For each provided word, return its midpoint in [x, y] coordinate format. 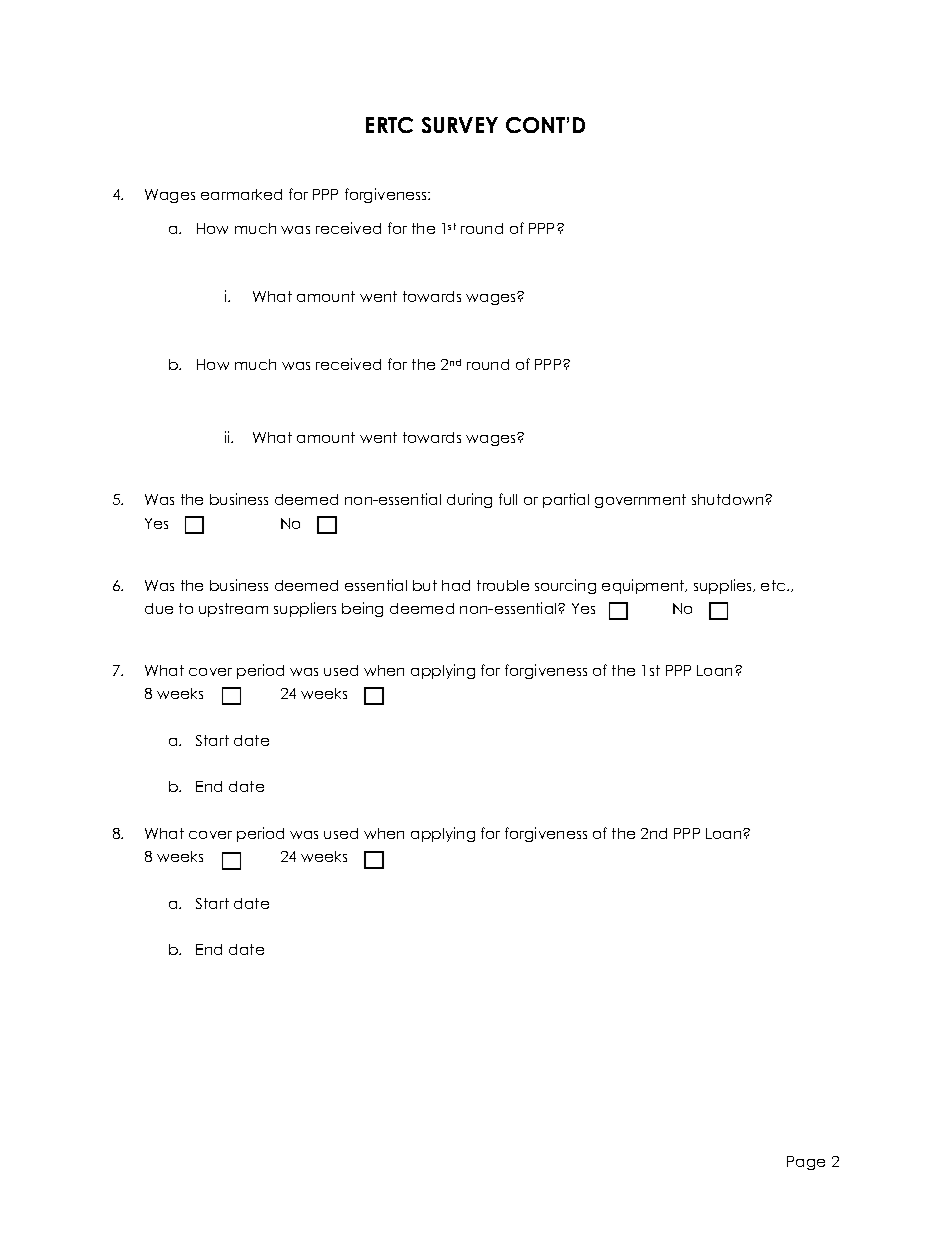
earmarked [241, 194]
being [362, 609]
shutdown [729, 499]
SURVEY [460, 125]
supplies [724, 586]
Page [806, 1163]
